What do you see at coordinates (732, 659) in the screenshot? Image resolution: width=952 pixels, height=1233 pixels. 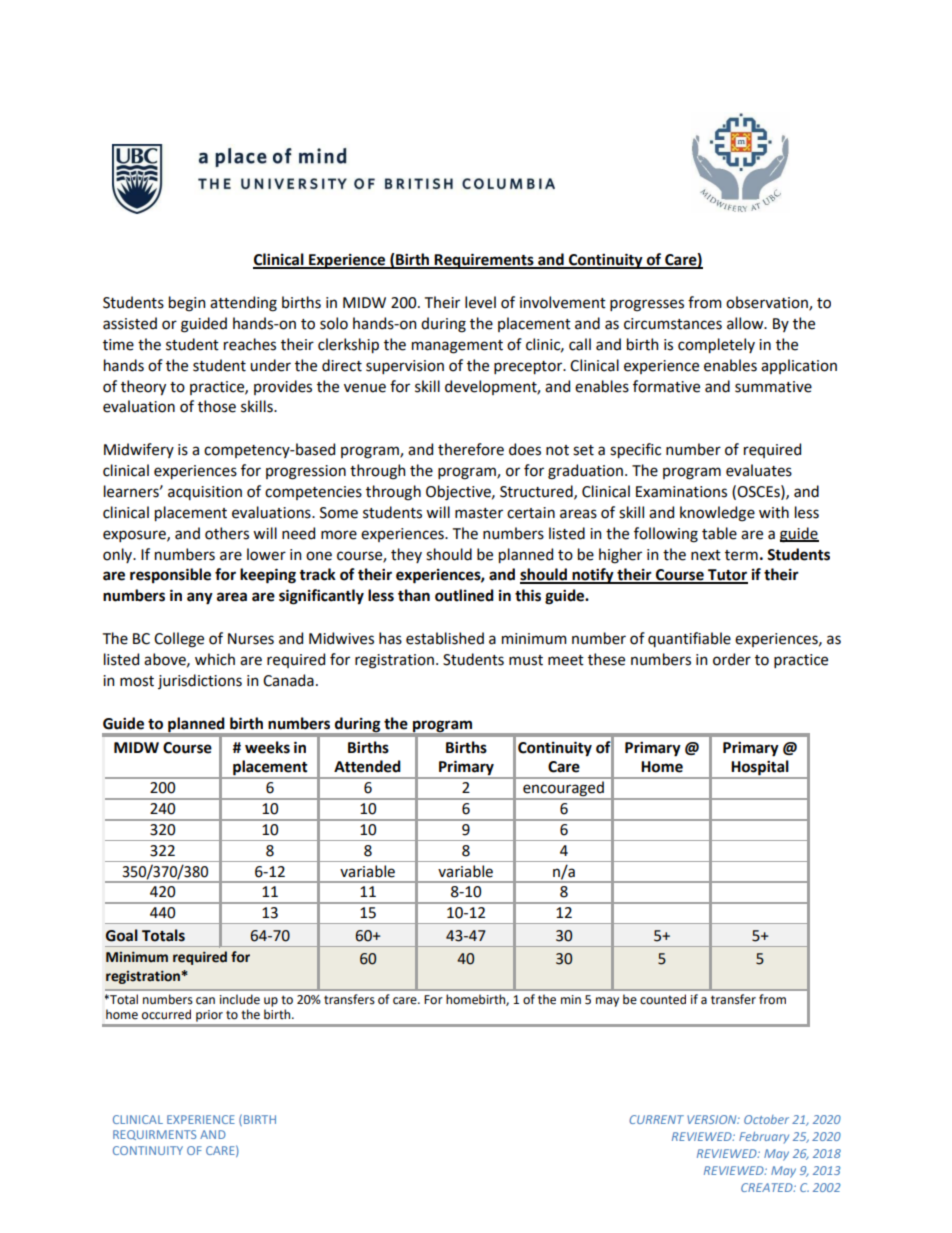 I see `order` at bounding box center [732, 659].
